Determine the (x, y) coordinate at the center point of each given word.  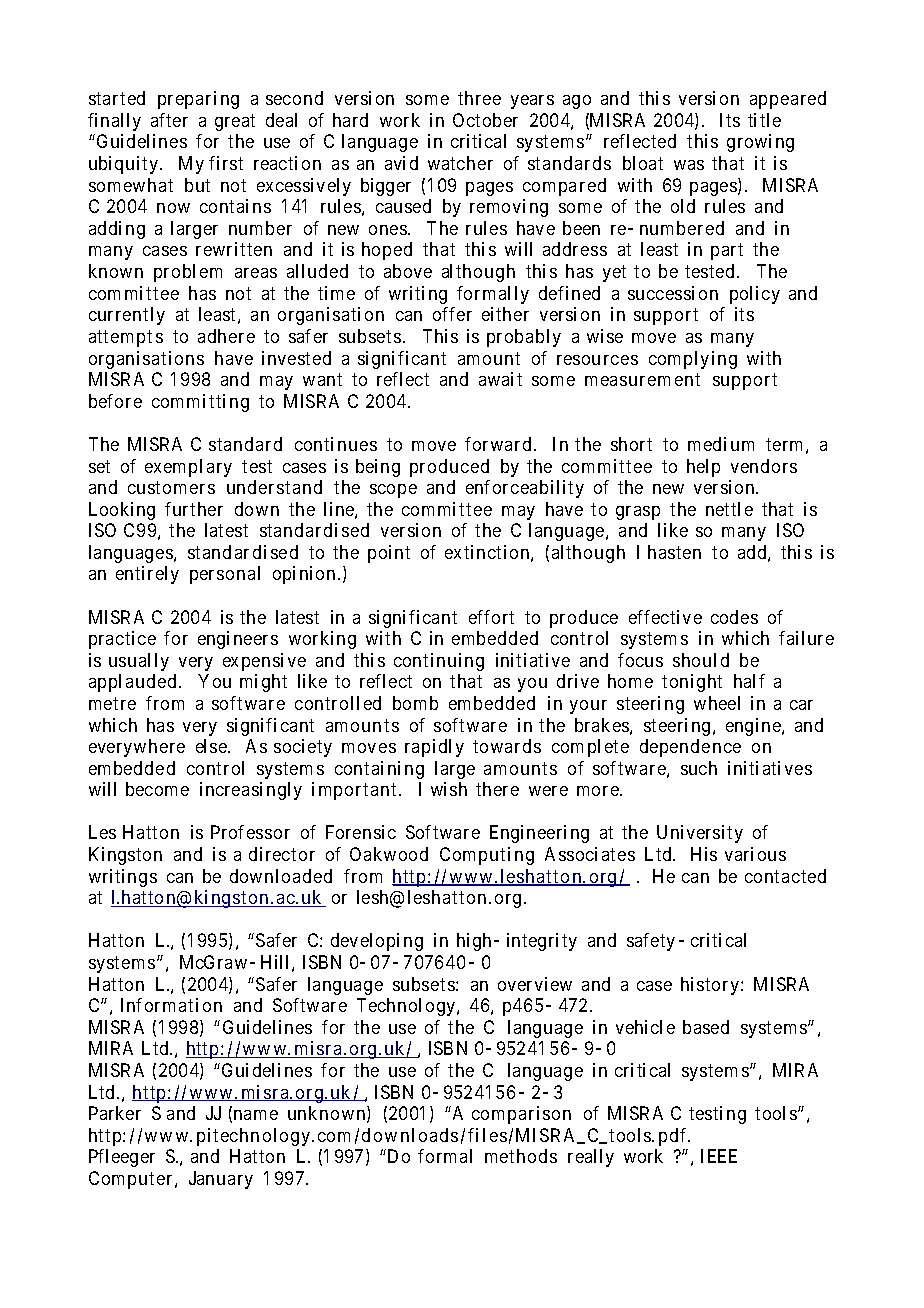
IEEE (719, 1156)
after (169, 120)
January (221, 1180)
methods (521, 1156)
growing (760, 143)
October (485, 120)
